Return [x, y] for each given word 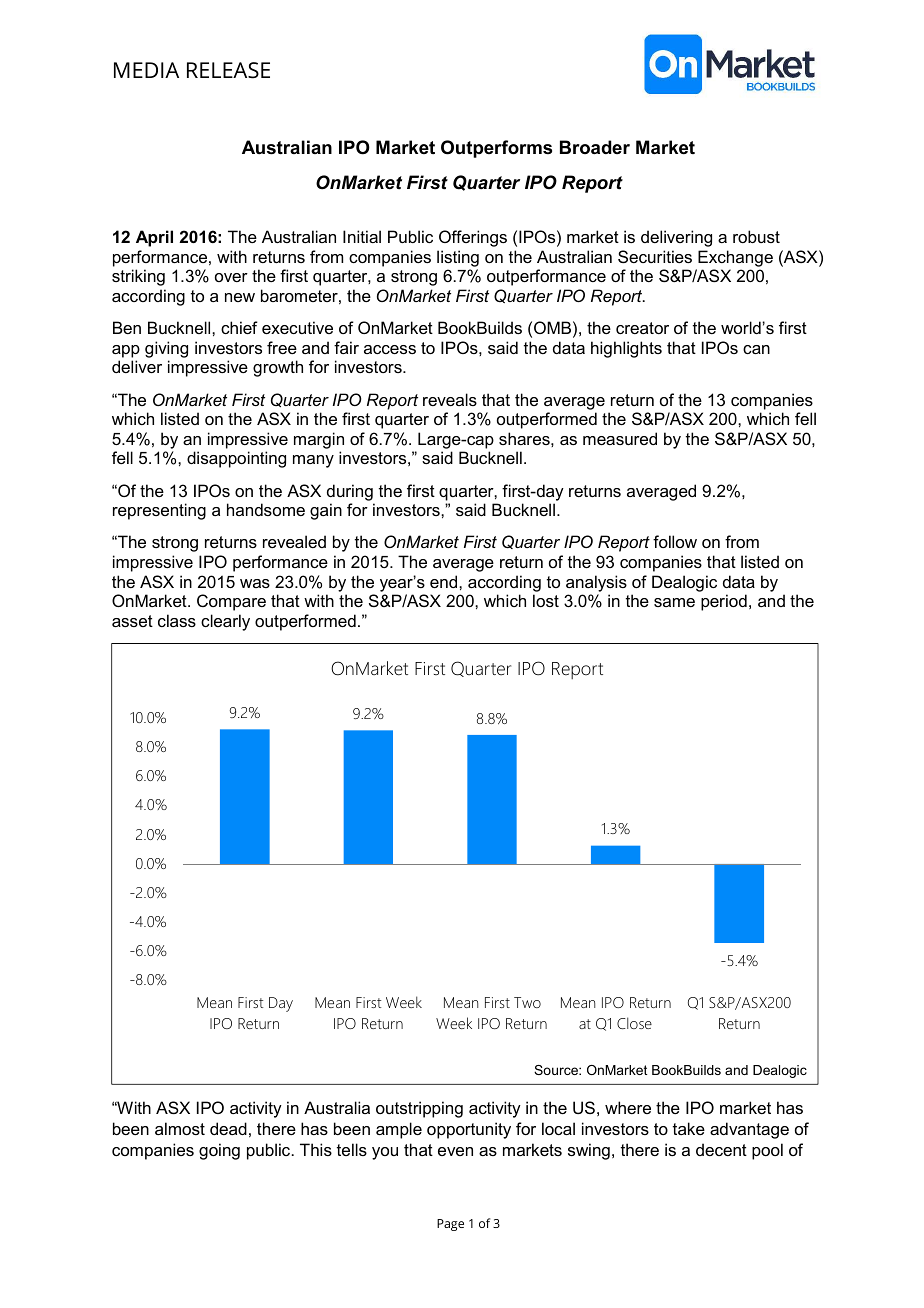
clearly [225, 622]
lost [546, 600]
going [219, 1151]
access [390, 349]
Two [527, 1002]
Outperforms [496, 149]
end [445, 581]
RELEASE [228, 70]
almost [180, 1128]
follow [675, 541]
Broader [595, 147]
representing [159, 511]
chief [239, 327]
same [674, 602]
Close [634, 1023]
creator [642, 328]
